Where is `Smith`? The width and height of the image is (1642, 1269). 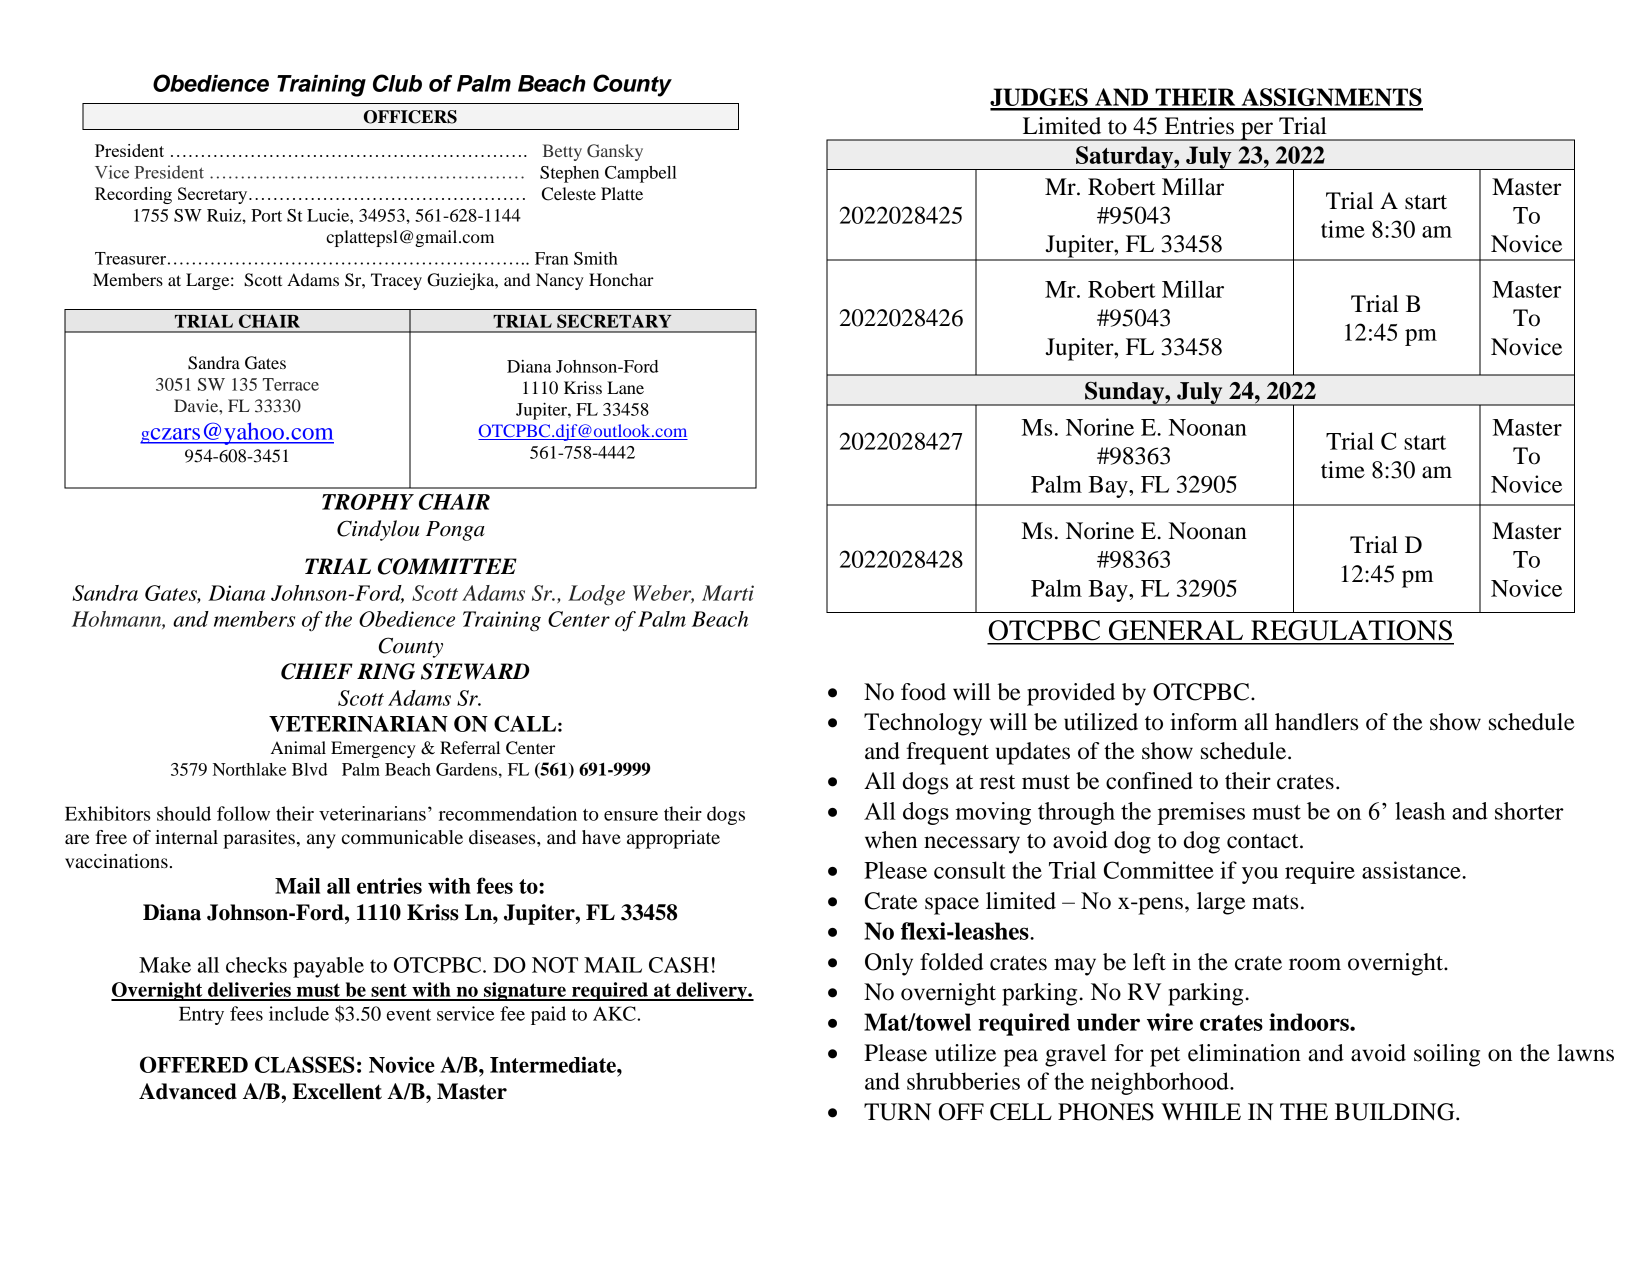 Smith is located at coordinates (596, 258).
